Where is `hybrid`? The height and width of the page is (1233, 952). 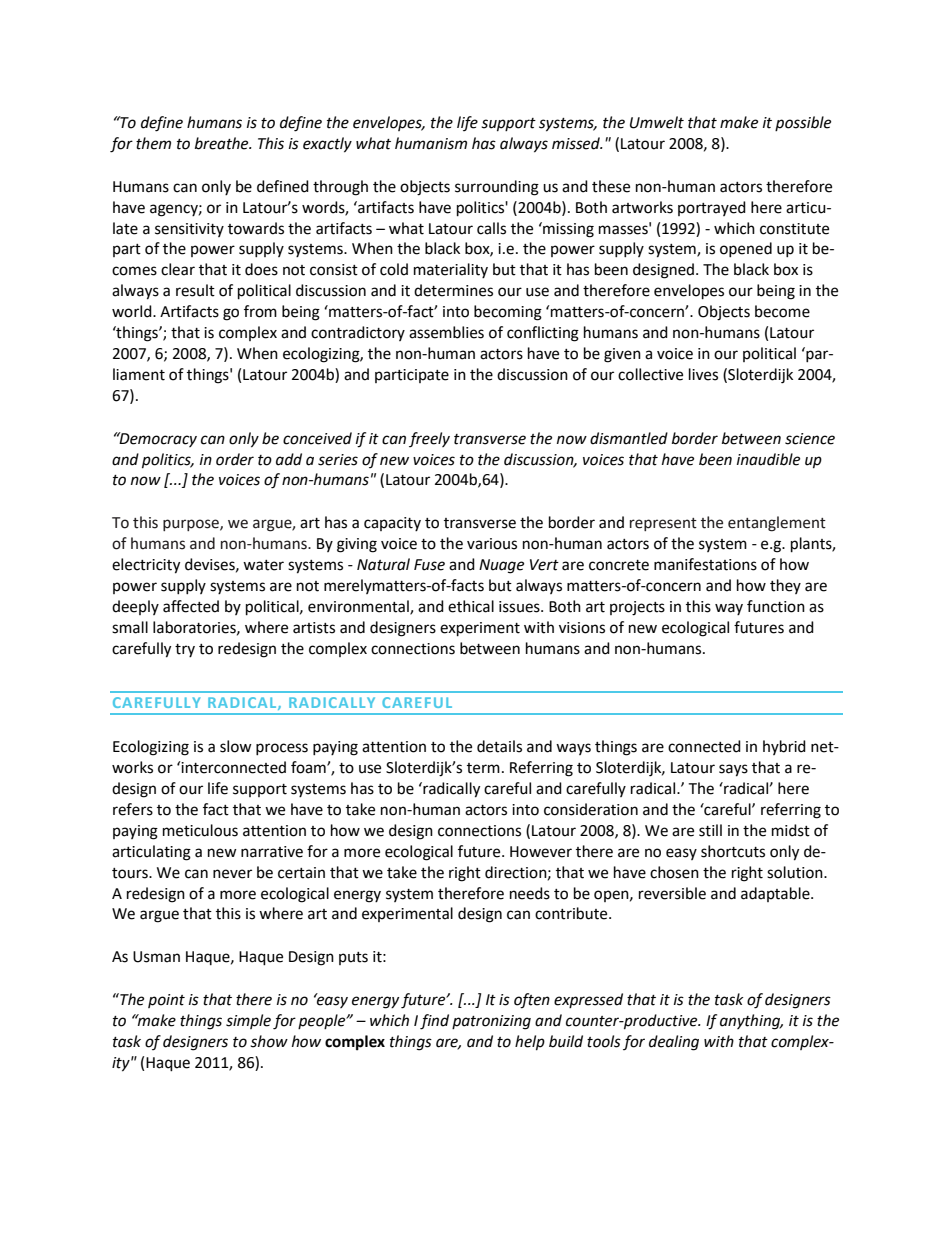 hybrid is located at coordinates (784, 747).
